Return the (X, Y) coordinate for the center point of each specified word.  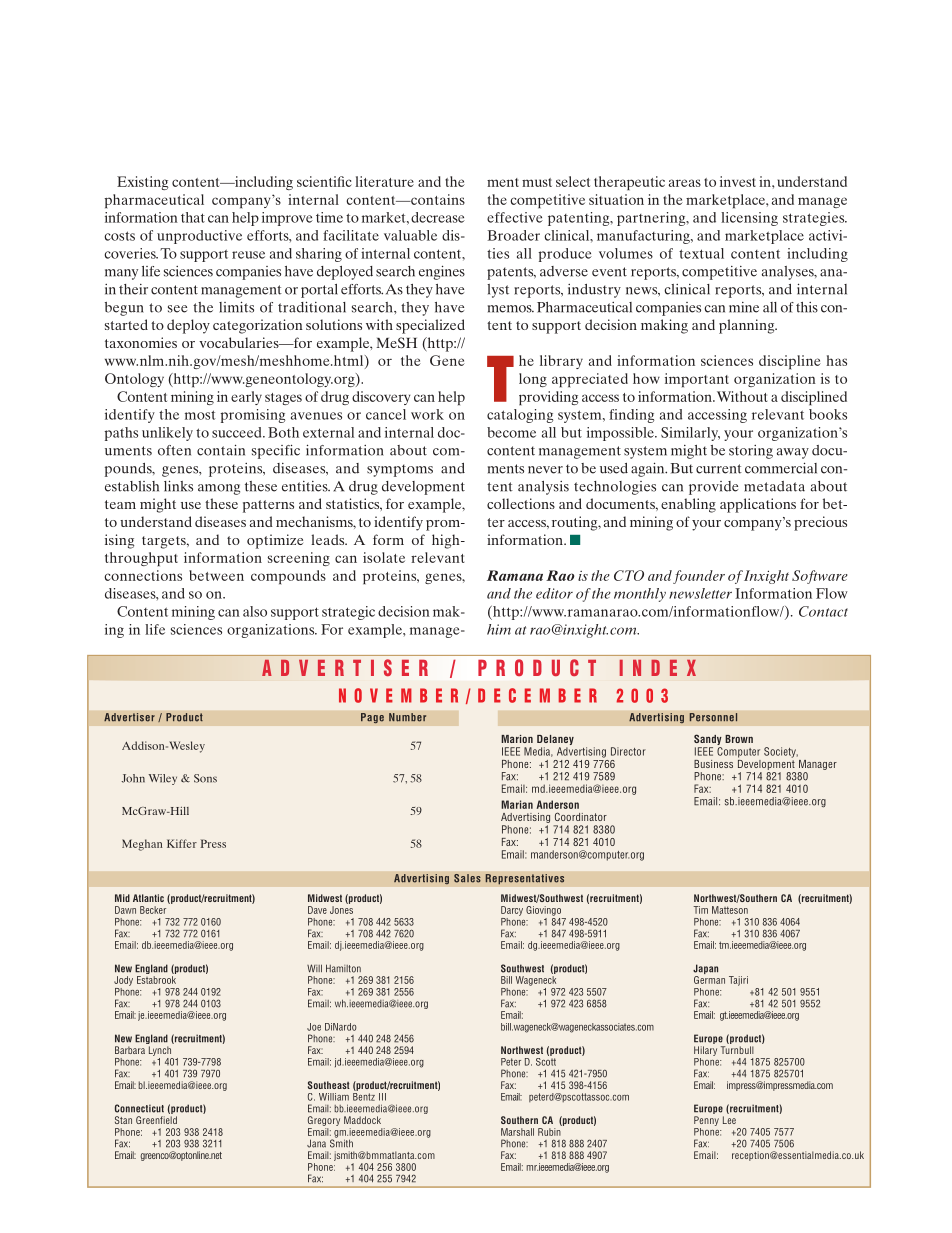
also (255, 611)
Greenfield (156, 1120)
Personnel (713, 717)
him (499, 629)
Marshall (517, 1132)
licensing (749, 219)
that (193, 217)
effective (515, 217)
